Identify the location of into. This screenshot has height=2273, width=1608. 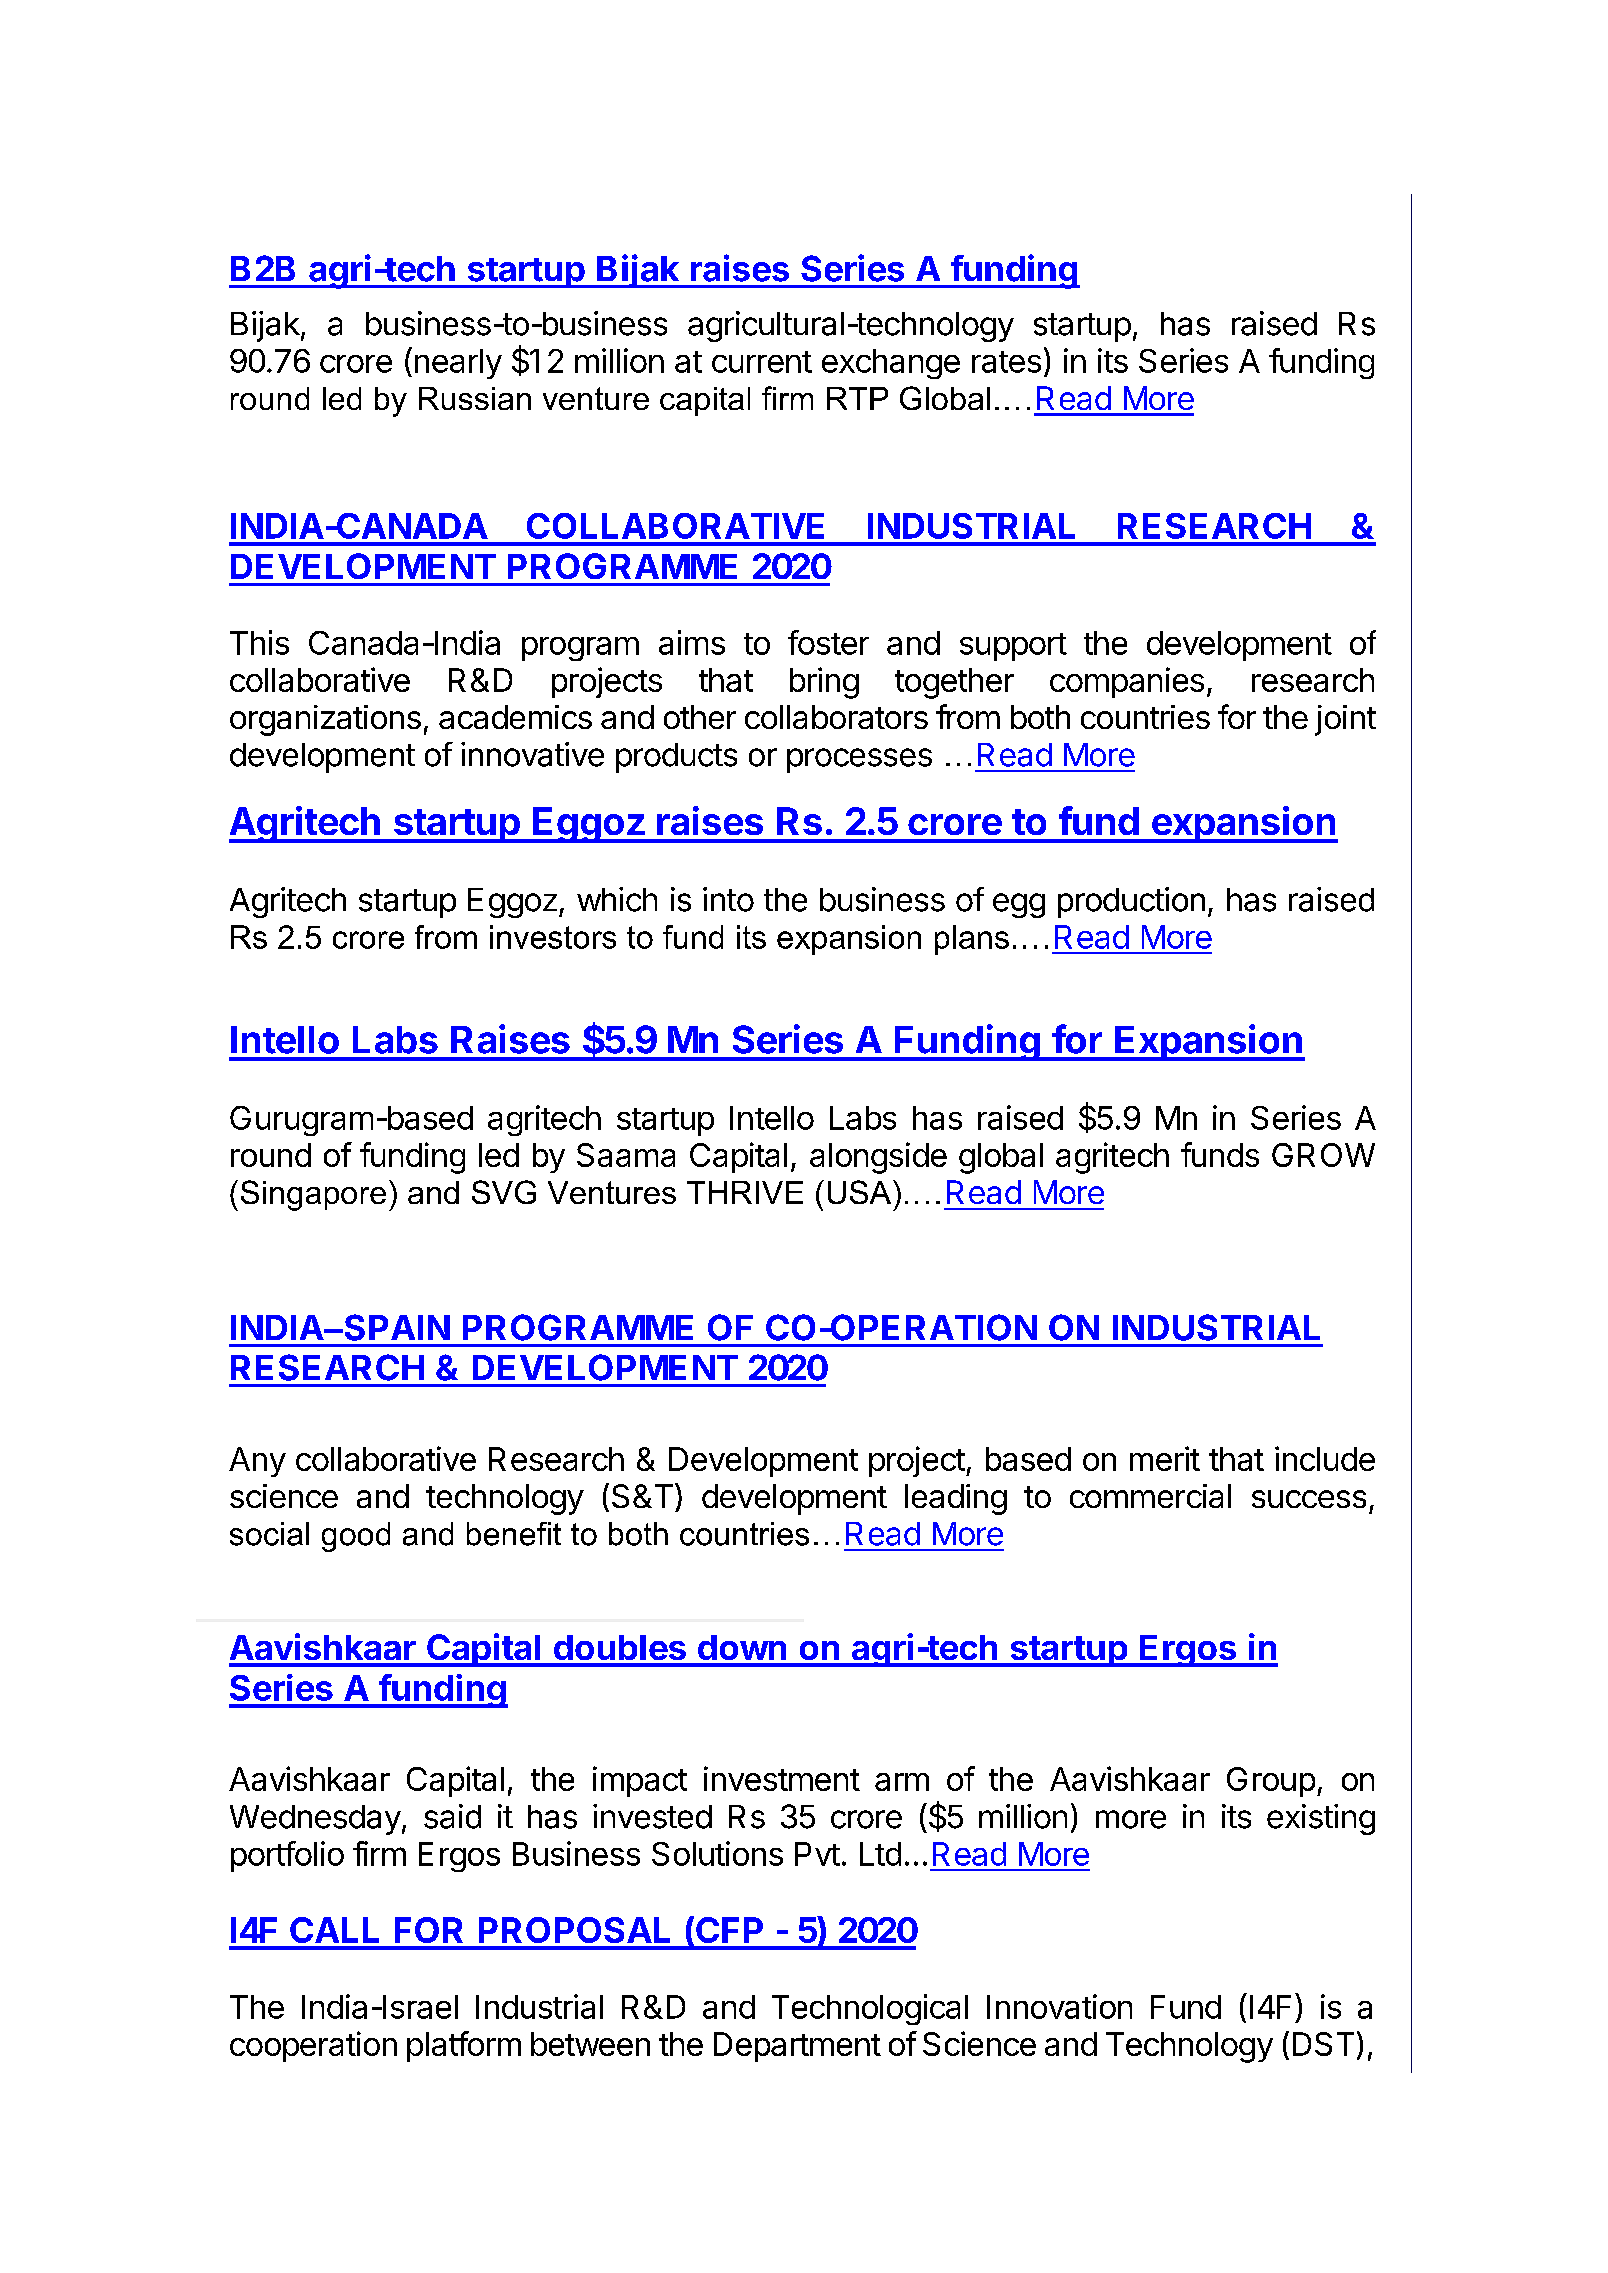
(728, 899).
